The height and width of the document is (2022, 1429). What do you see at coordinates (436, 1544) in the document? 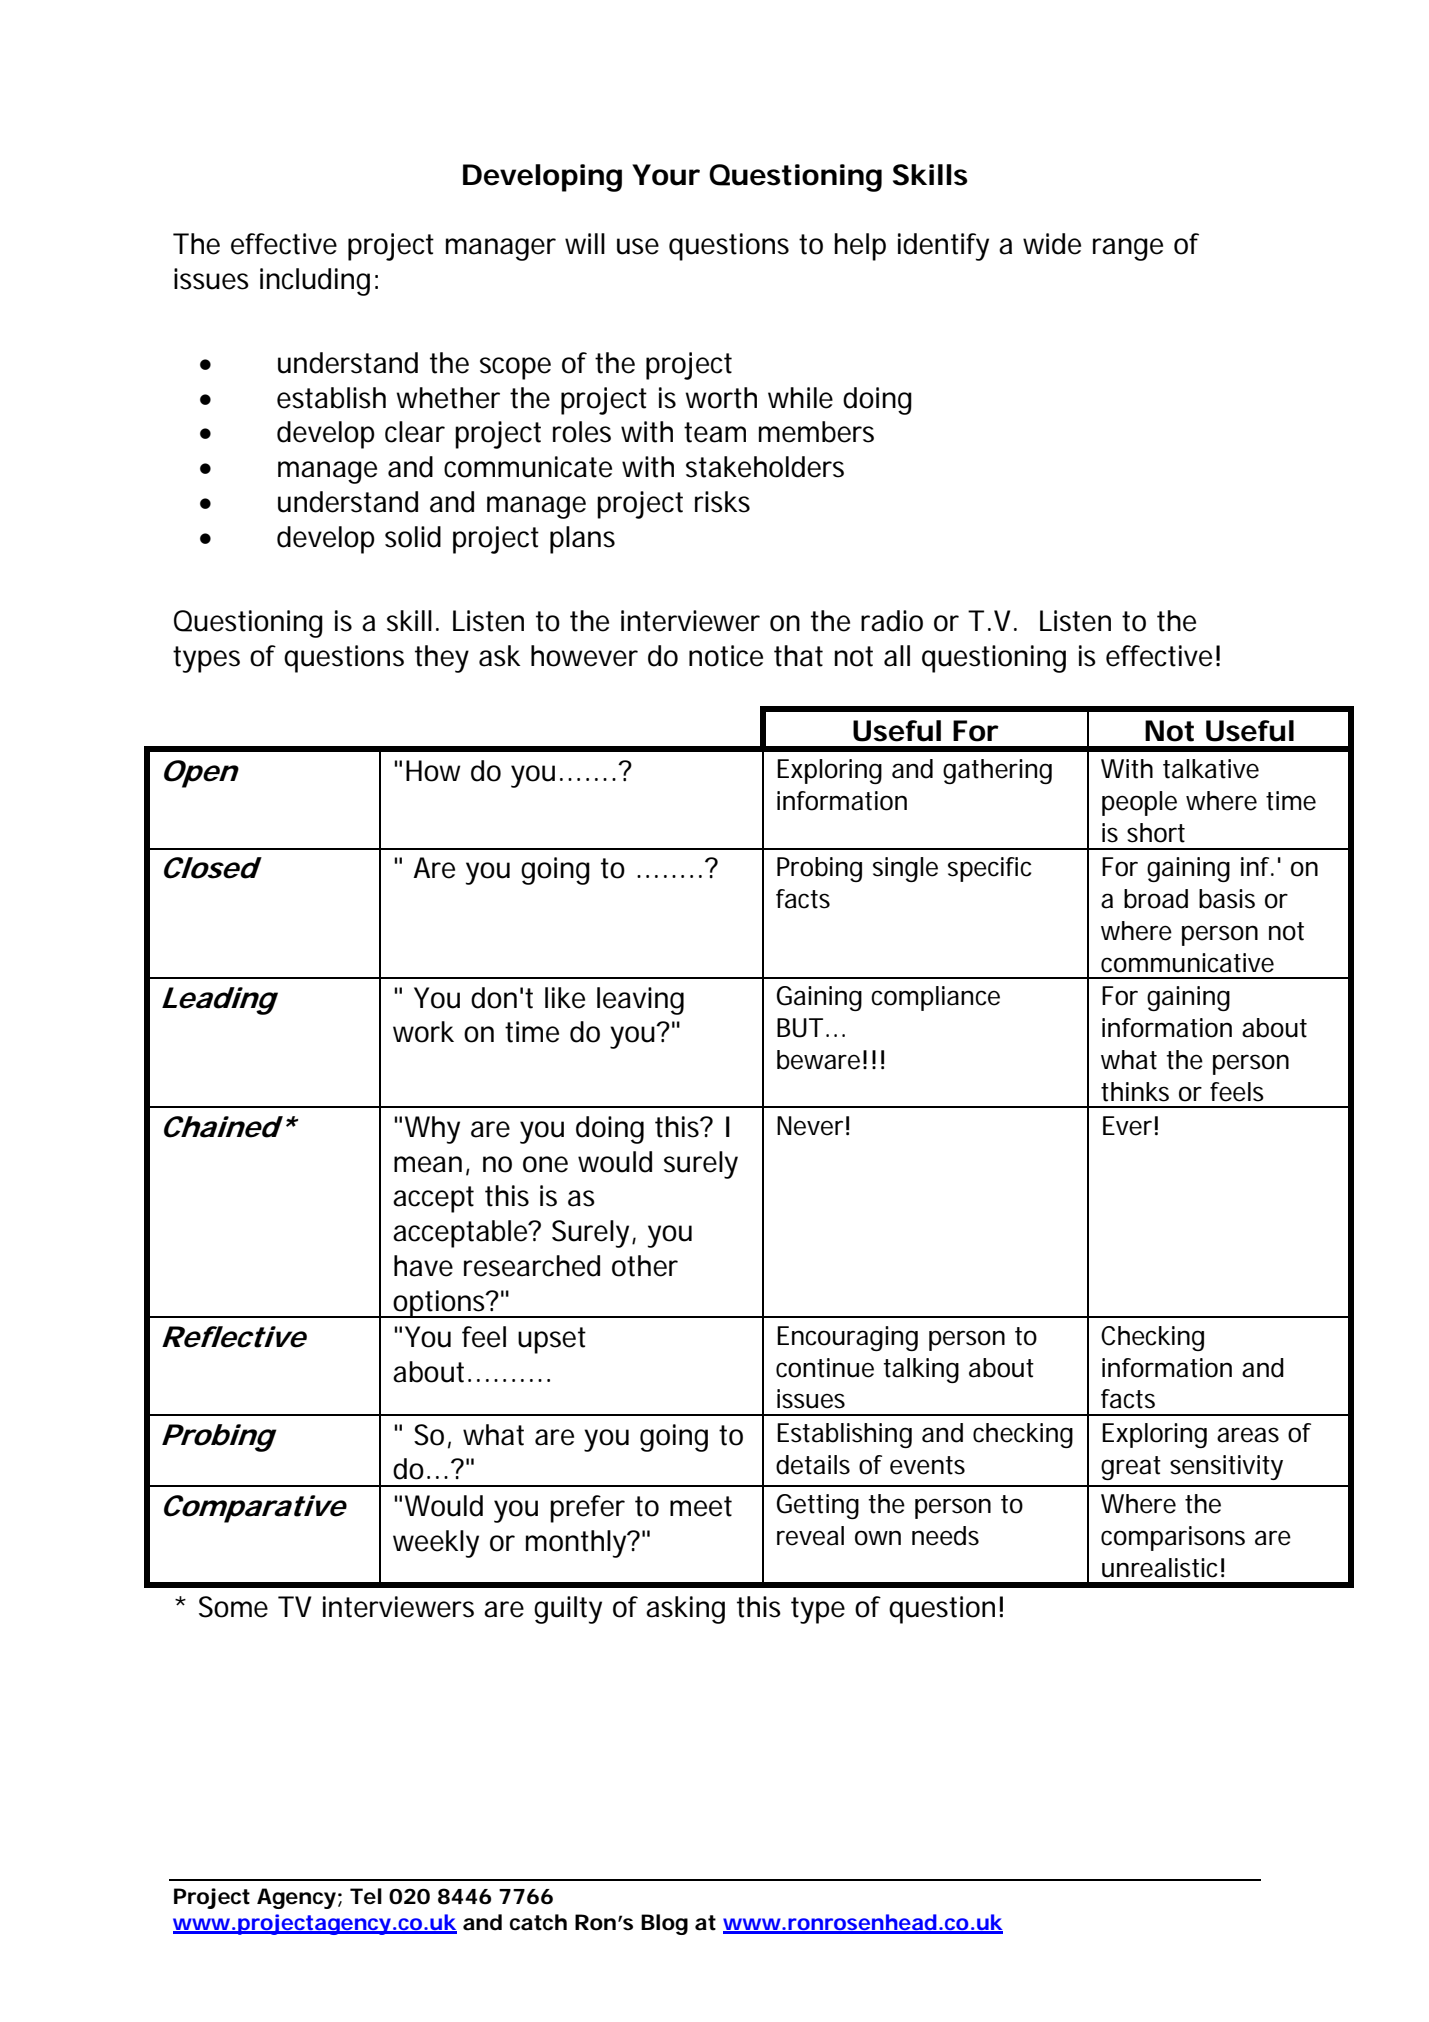
I see `weekly` at bounding box center [436, 1544].
